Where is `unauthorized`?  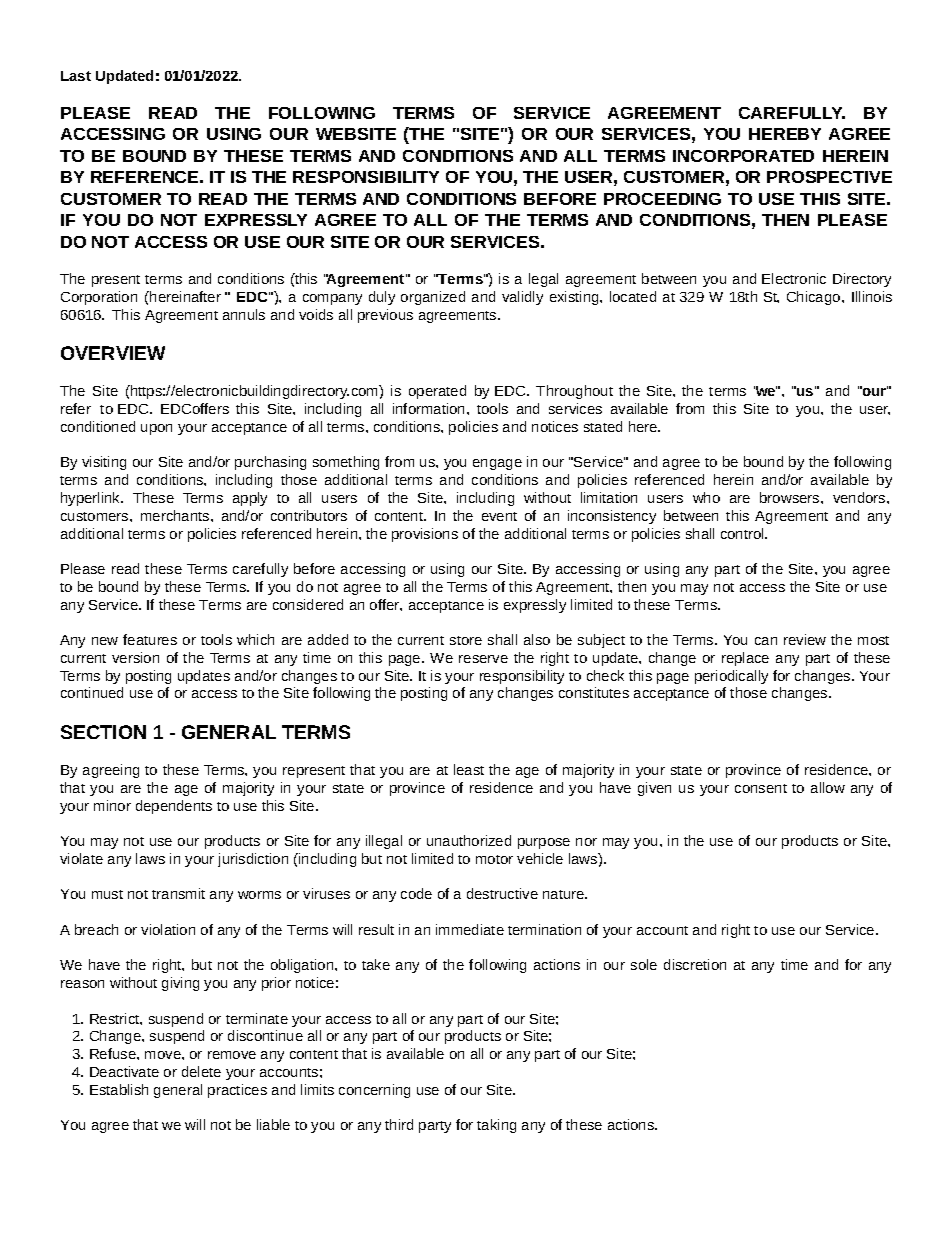
unauthorized is located at coordinates (469, 840).
